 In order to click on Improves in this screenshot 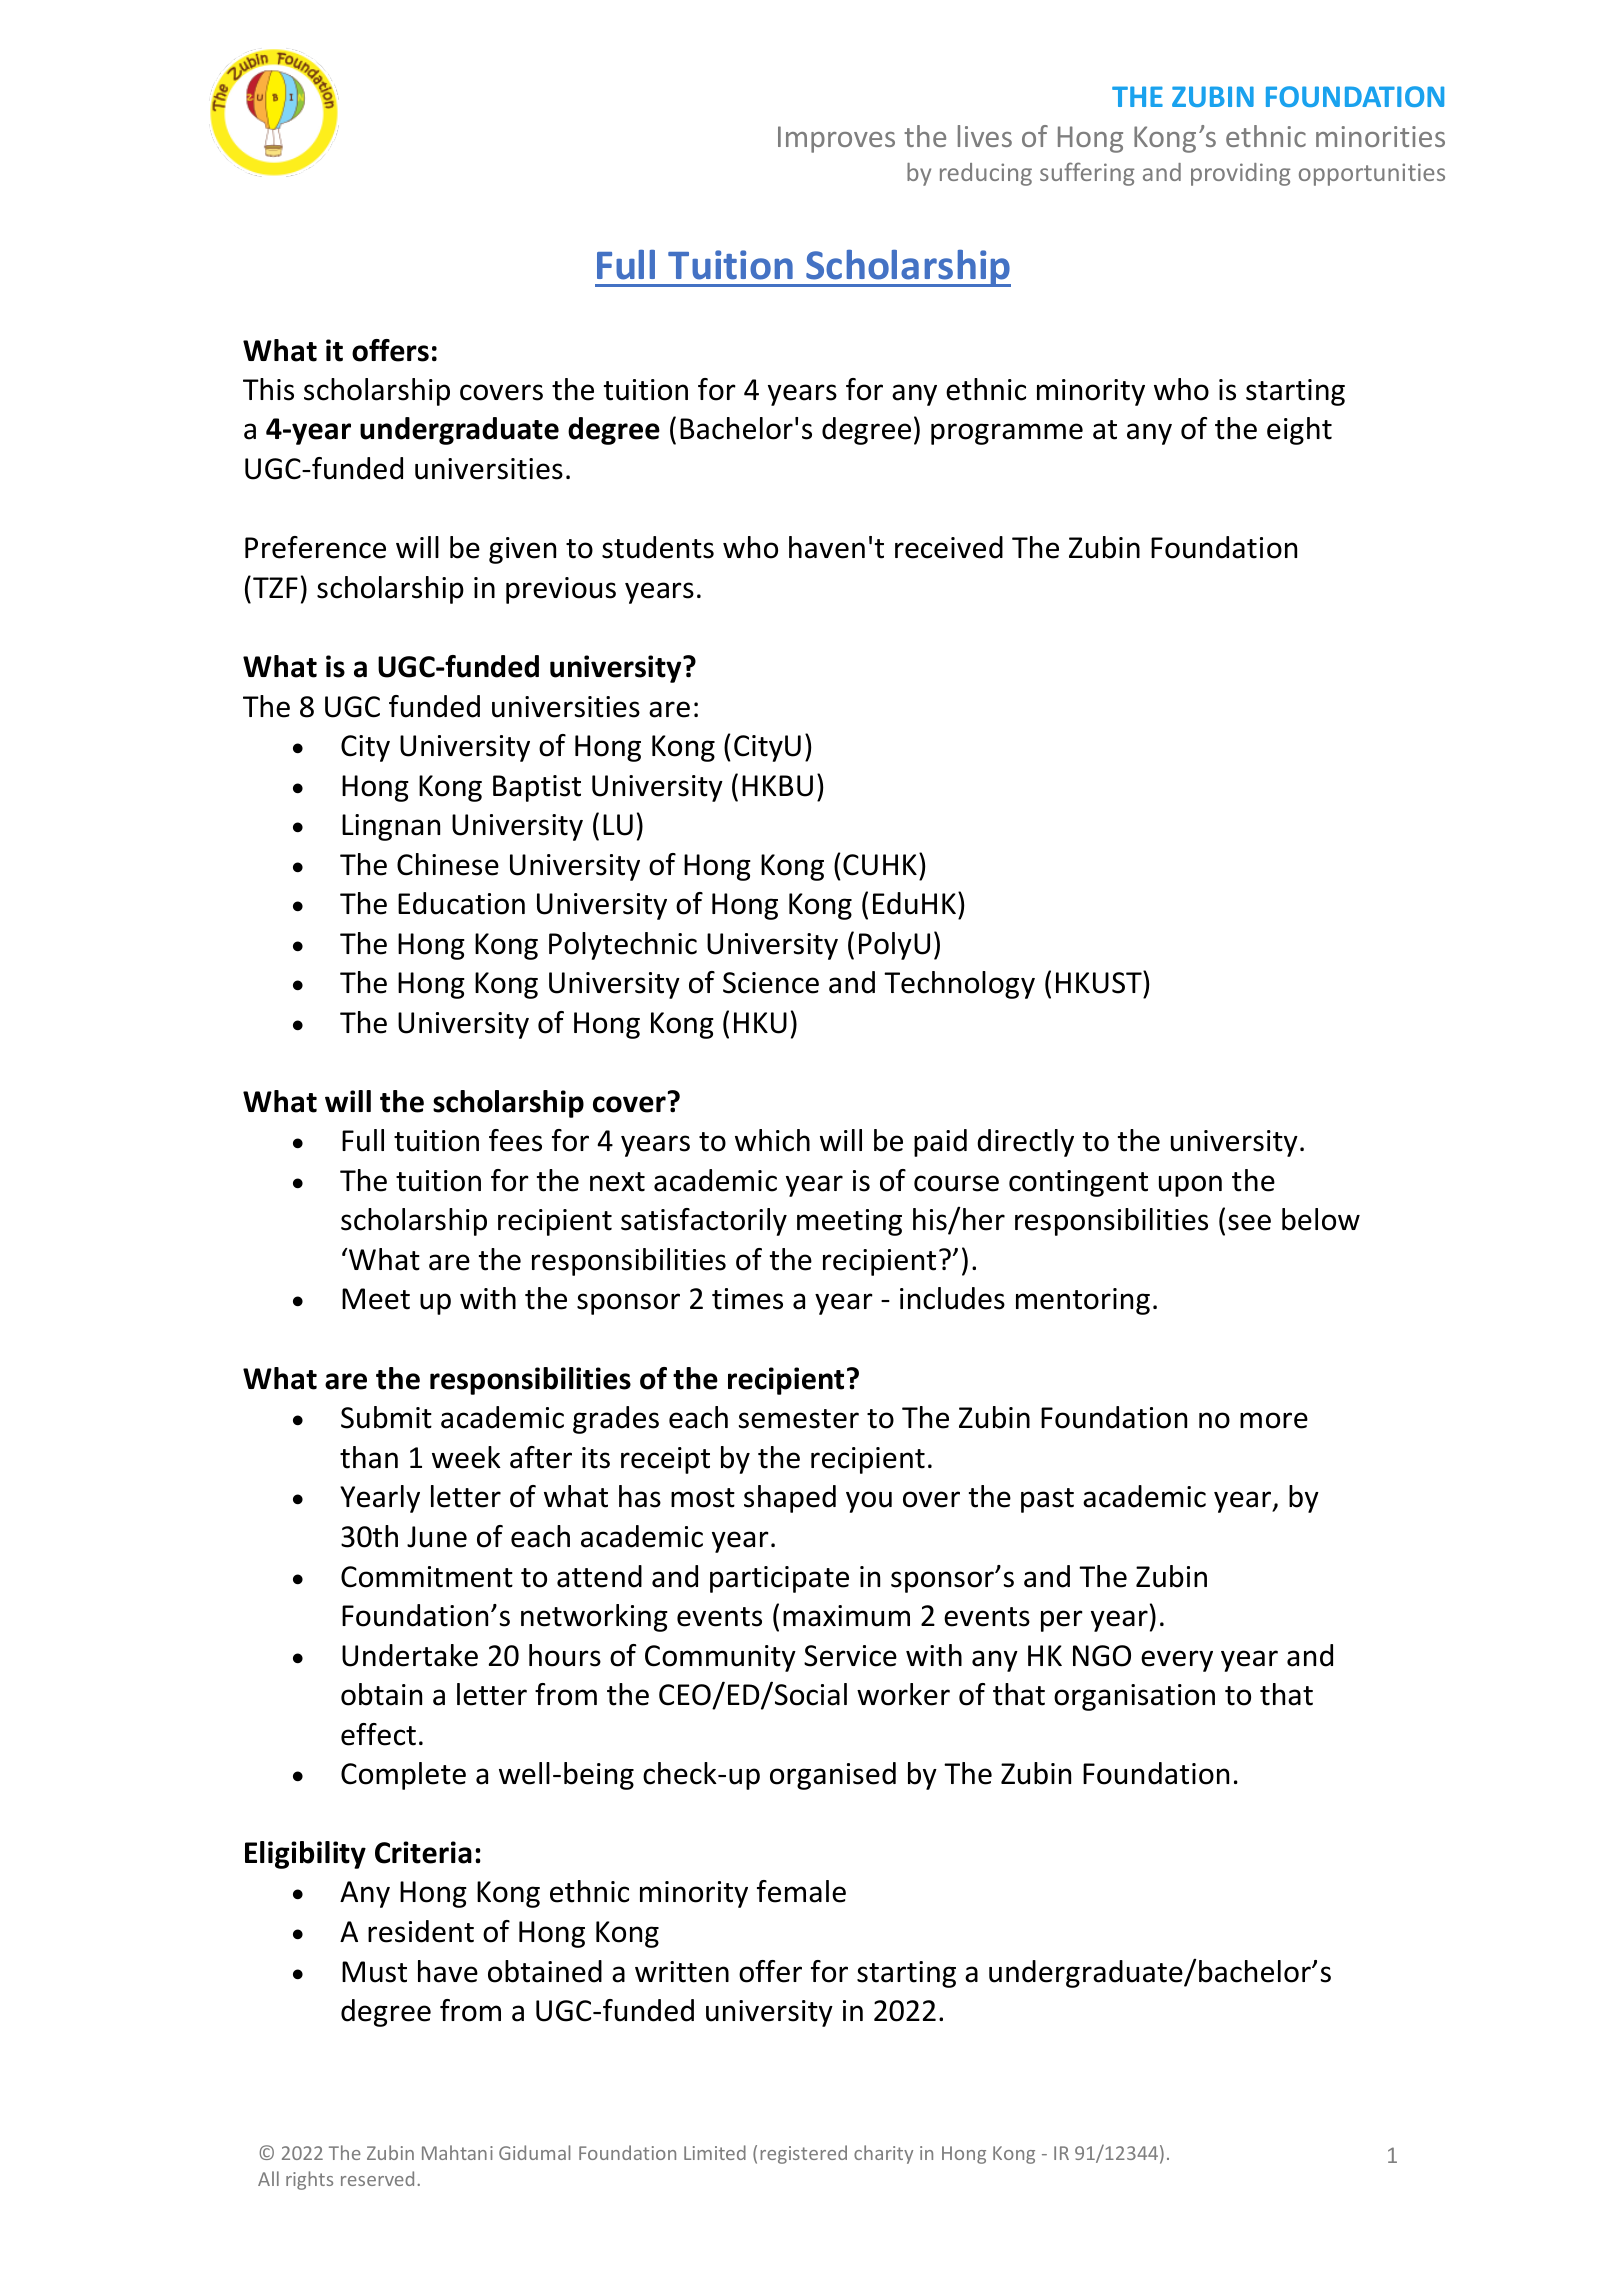, I will do `click(836, 139)`.
